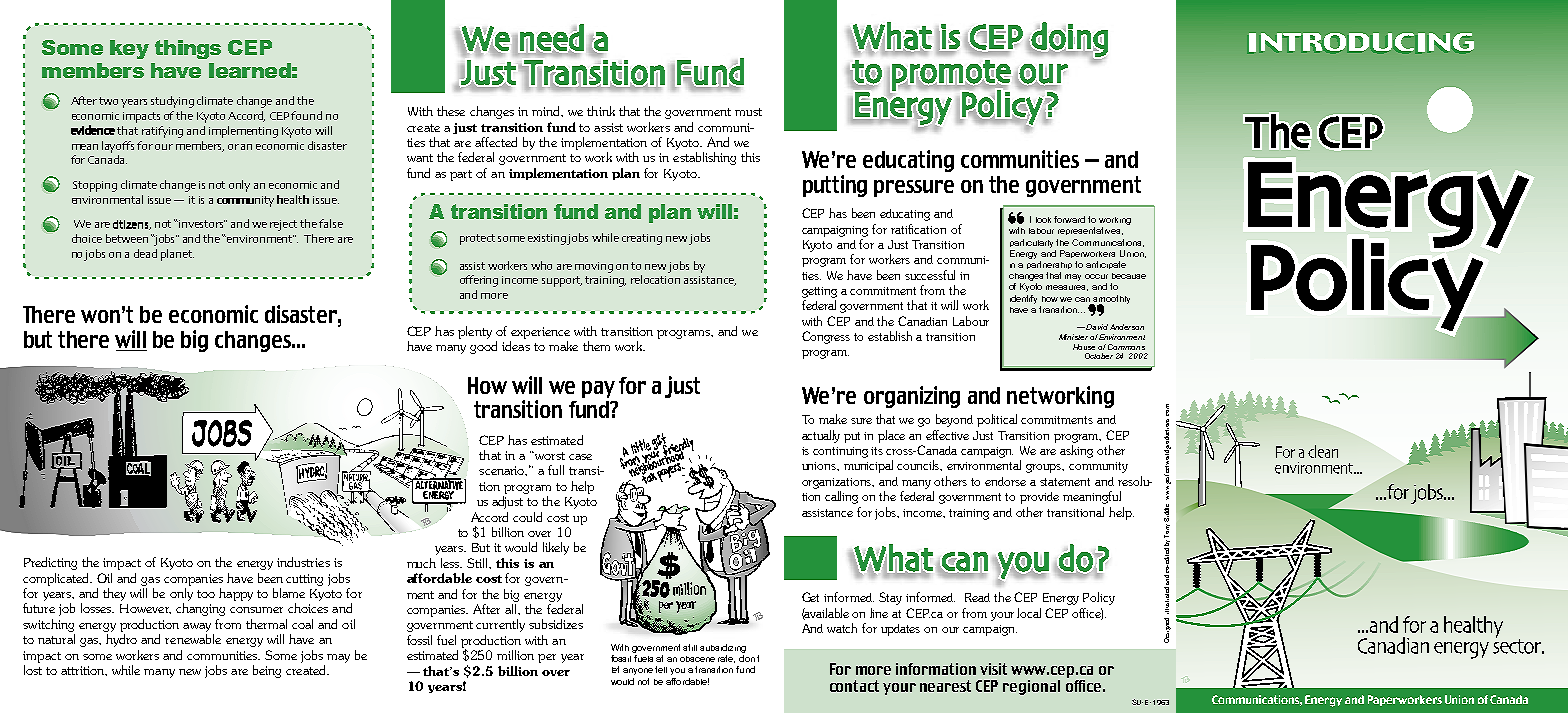 The image size is (1568, 713). I want to click on moving, so click(594, 267).
